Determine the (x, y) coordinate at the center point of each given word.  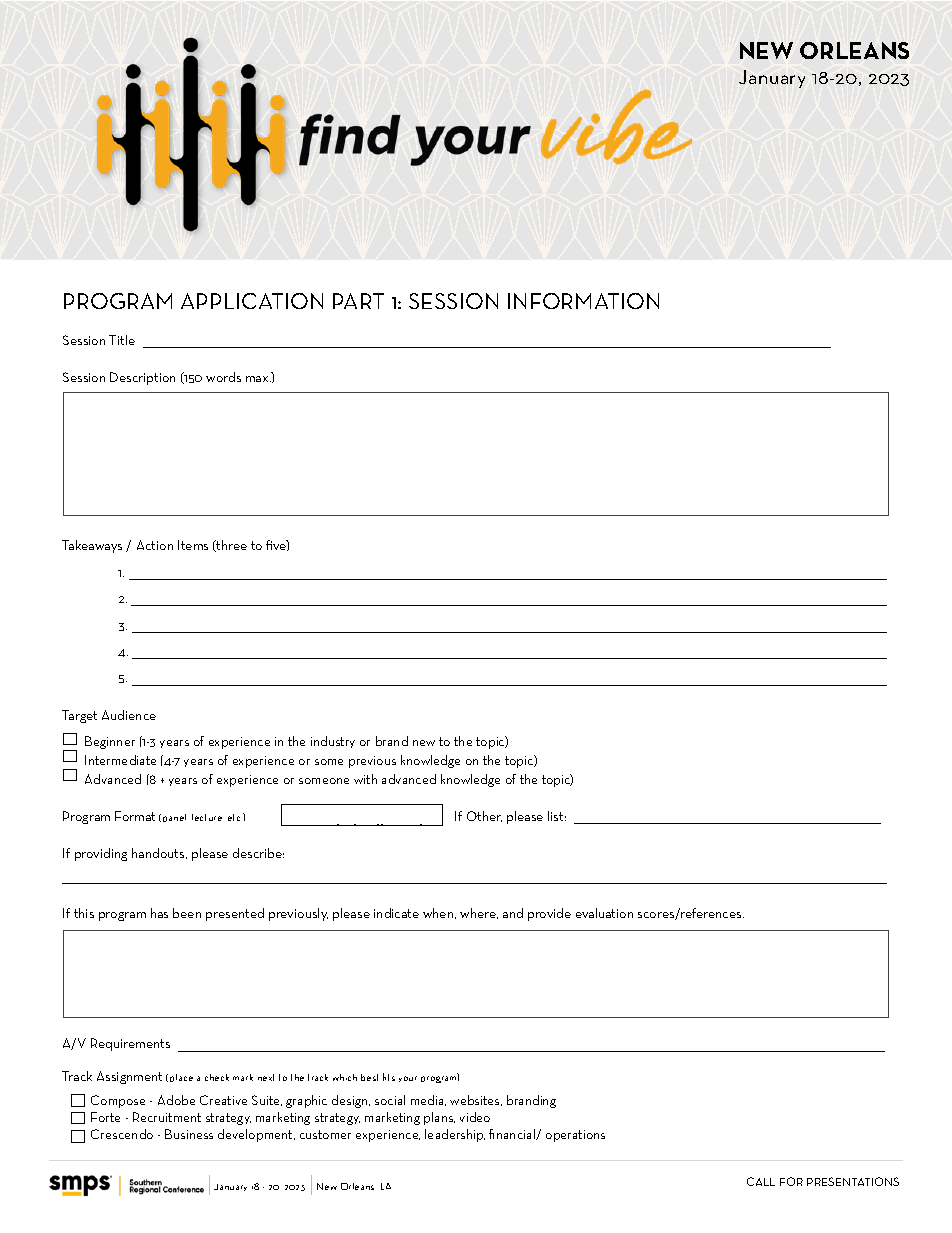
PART (358, 301)
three (231, 546)
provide (549, 914)
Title (122, 340)
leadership (455, 1135)
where (479, 913)
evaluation (604, 913)
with (365, 779)
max (258, 379)
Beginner (110, 742)
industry (333, 742)
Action (155, 545)
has (159, 913)
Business (189, 1134)
